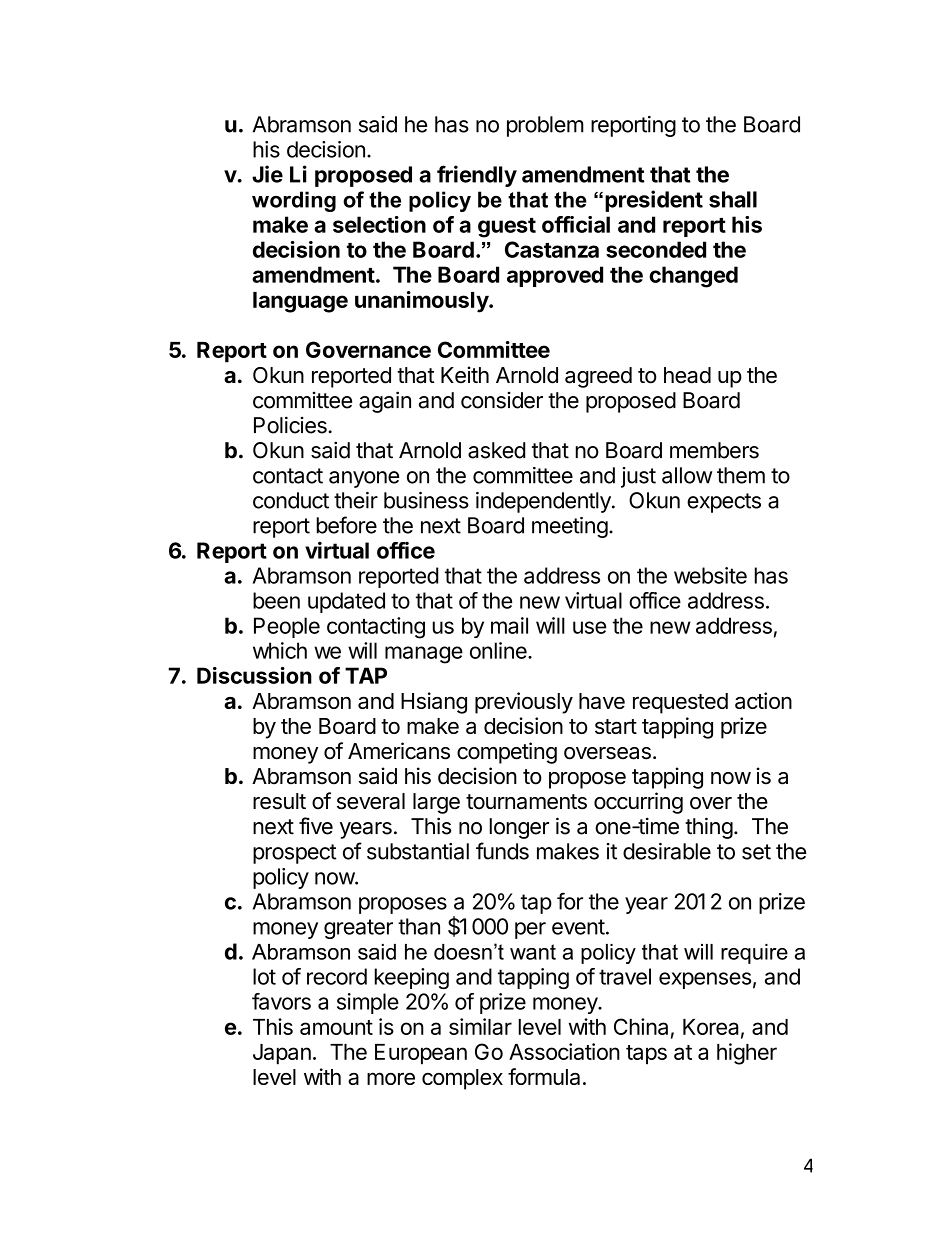 This page has width=952, height=1233. Describe the element at coordinates (733, 199) in the page. I see `shall` at that location.
